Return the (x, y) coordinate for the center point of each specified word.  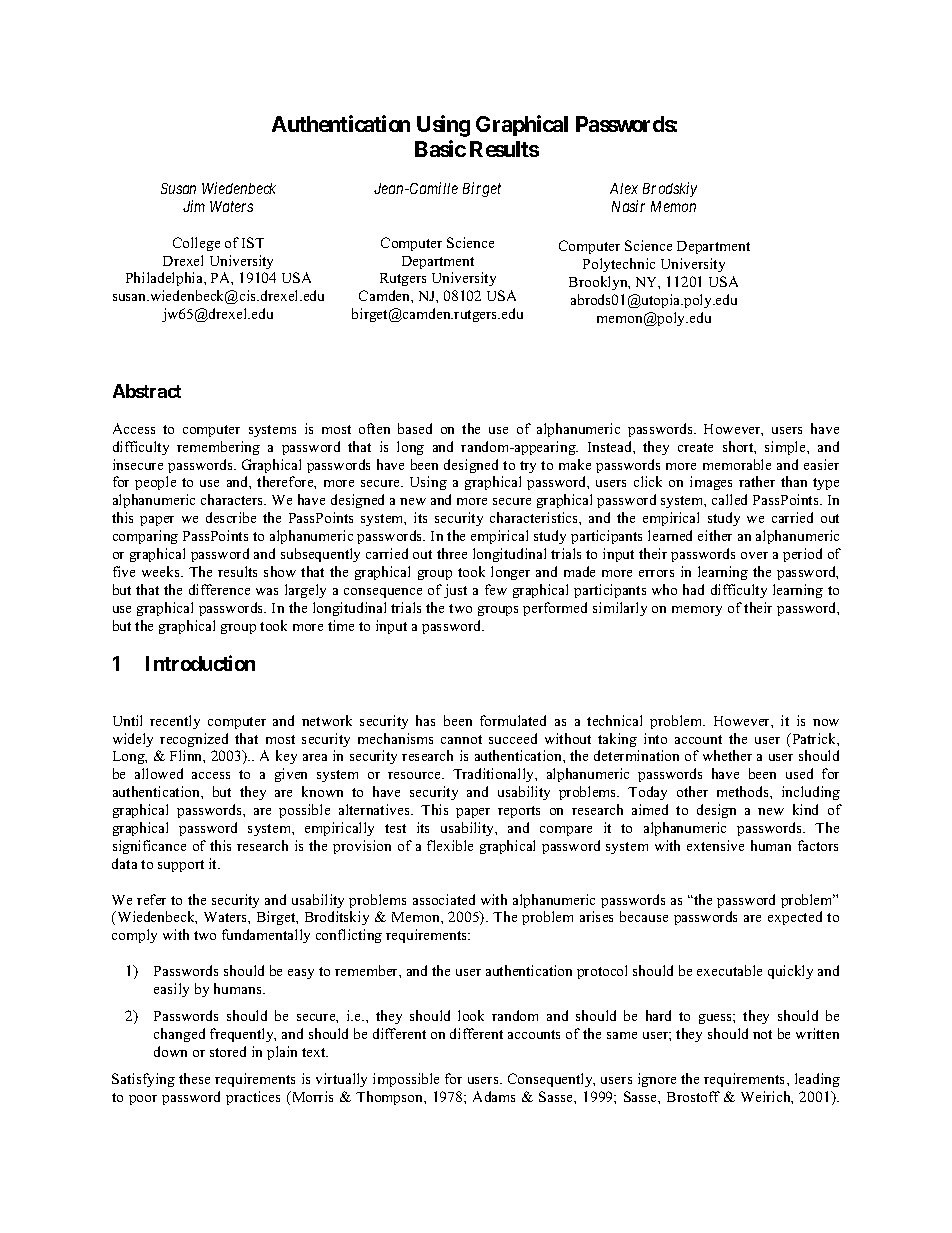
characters (233, 499)
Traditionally (495, 775)
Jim (194, 206)
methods (744, 791)
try (528, 467)
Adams (494, 1096)
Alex (624, 188)
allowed (159, 773)
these (194, 1078)
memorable (737, 464)
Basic (440, 148)
